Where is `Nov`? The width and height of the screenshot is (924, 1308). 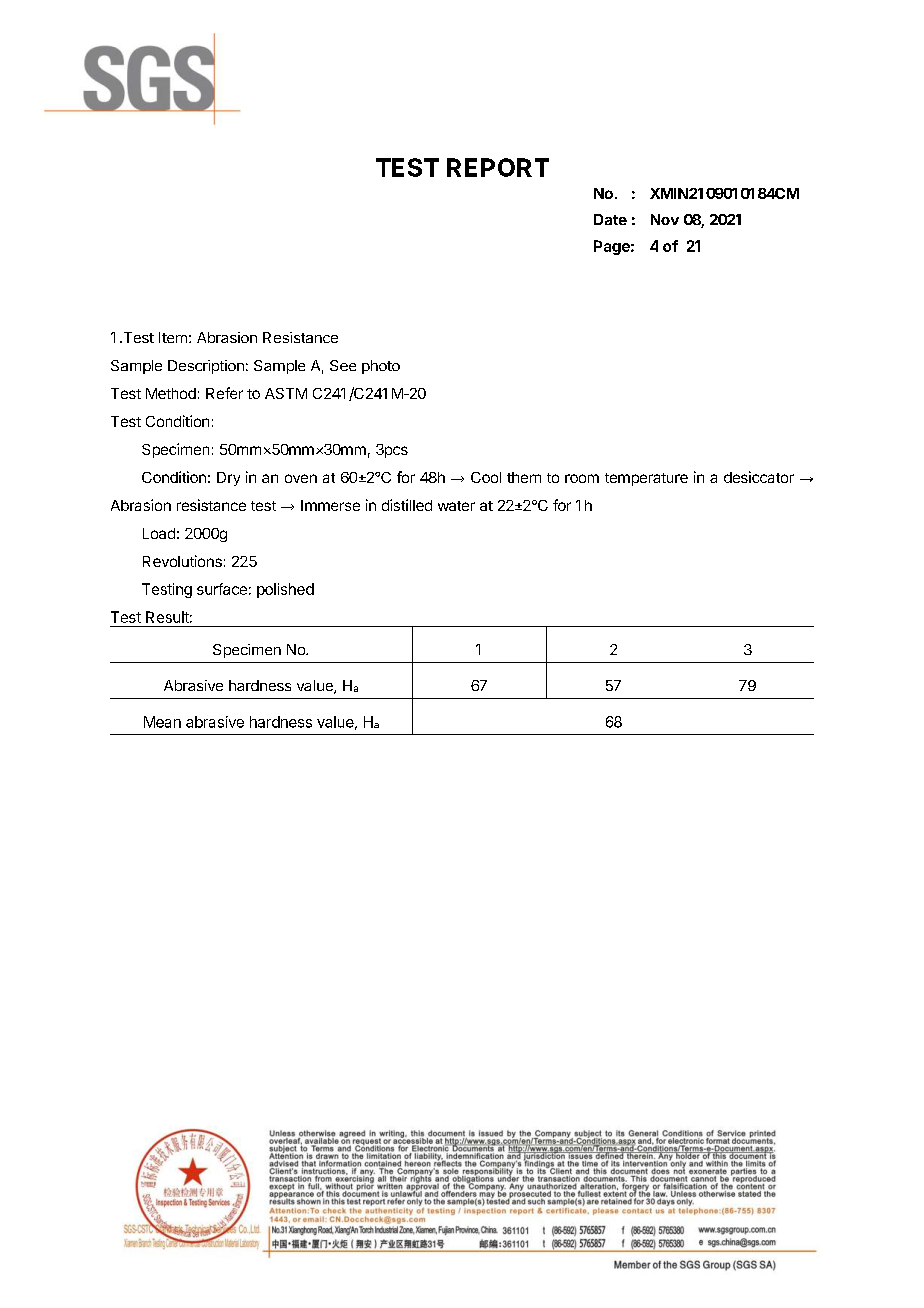 Nov is located at coordinates (665, 219).
